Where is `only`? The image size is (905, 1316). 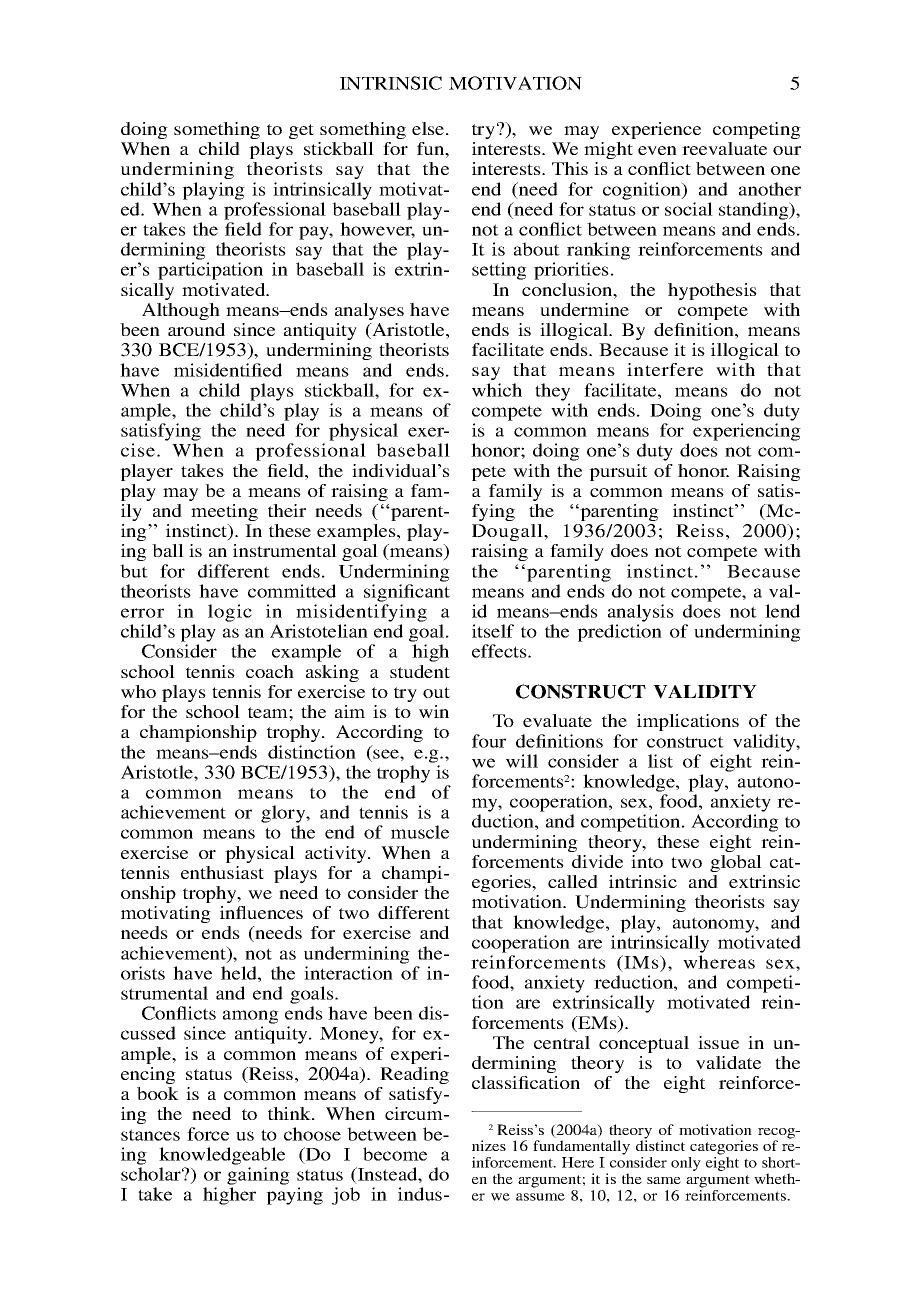 only is located at coordinates (686, 1164).
